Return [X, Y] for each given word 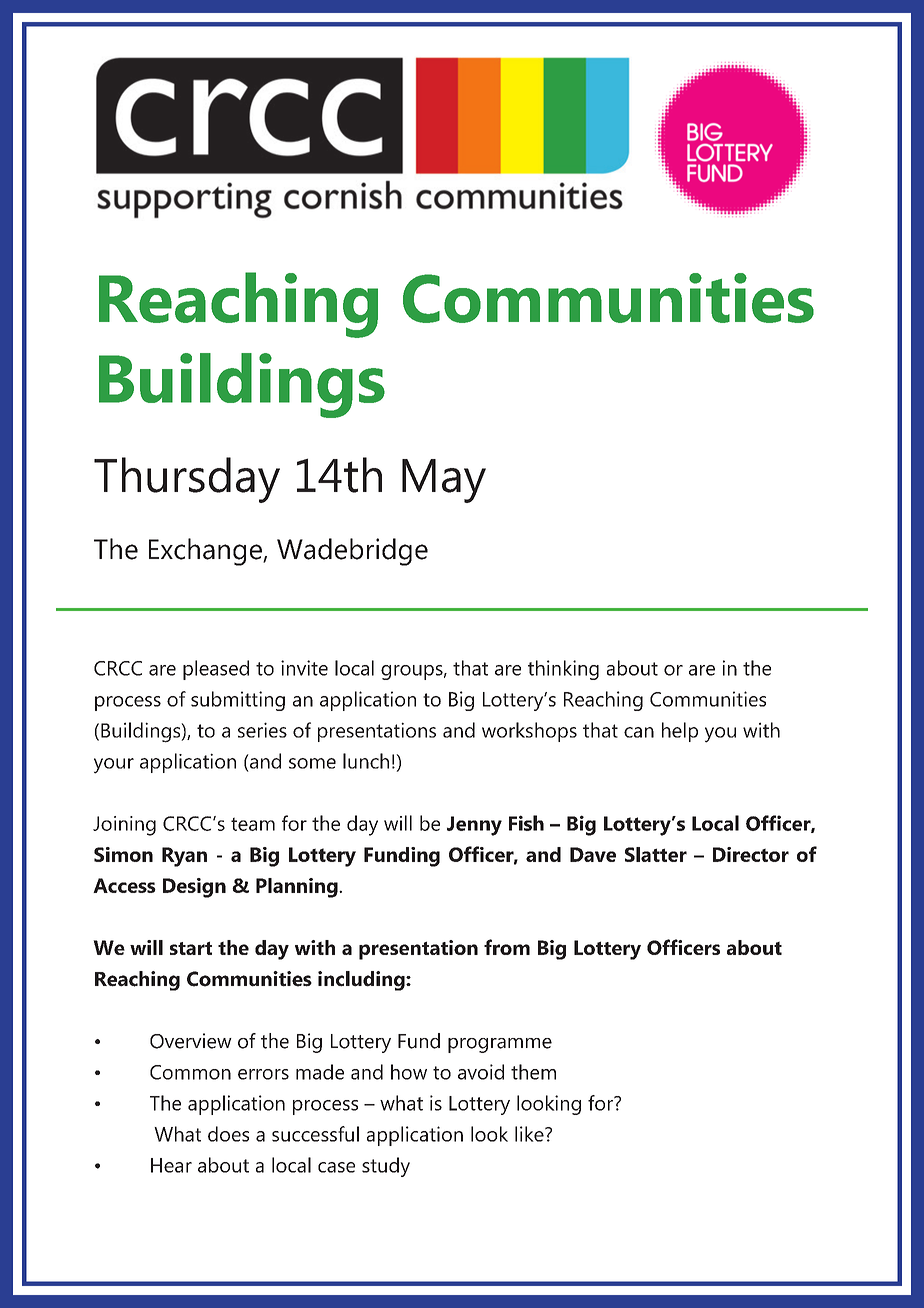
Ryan [184, 857]
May [444, 481]
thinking [563, 670]
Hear [171, 1165]
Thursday [187, 480]
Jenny [474, 826]
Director [751, 854]
